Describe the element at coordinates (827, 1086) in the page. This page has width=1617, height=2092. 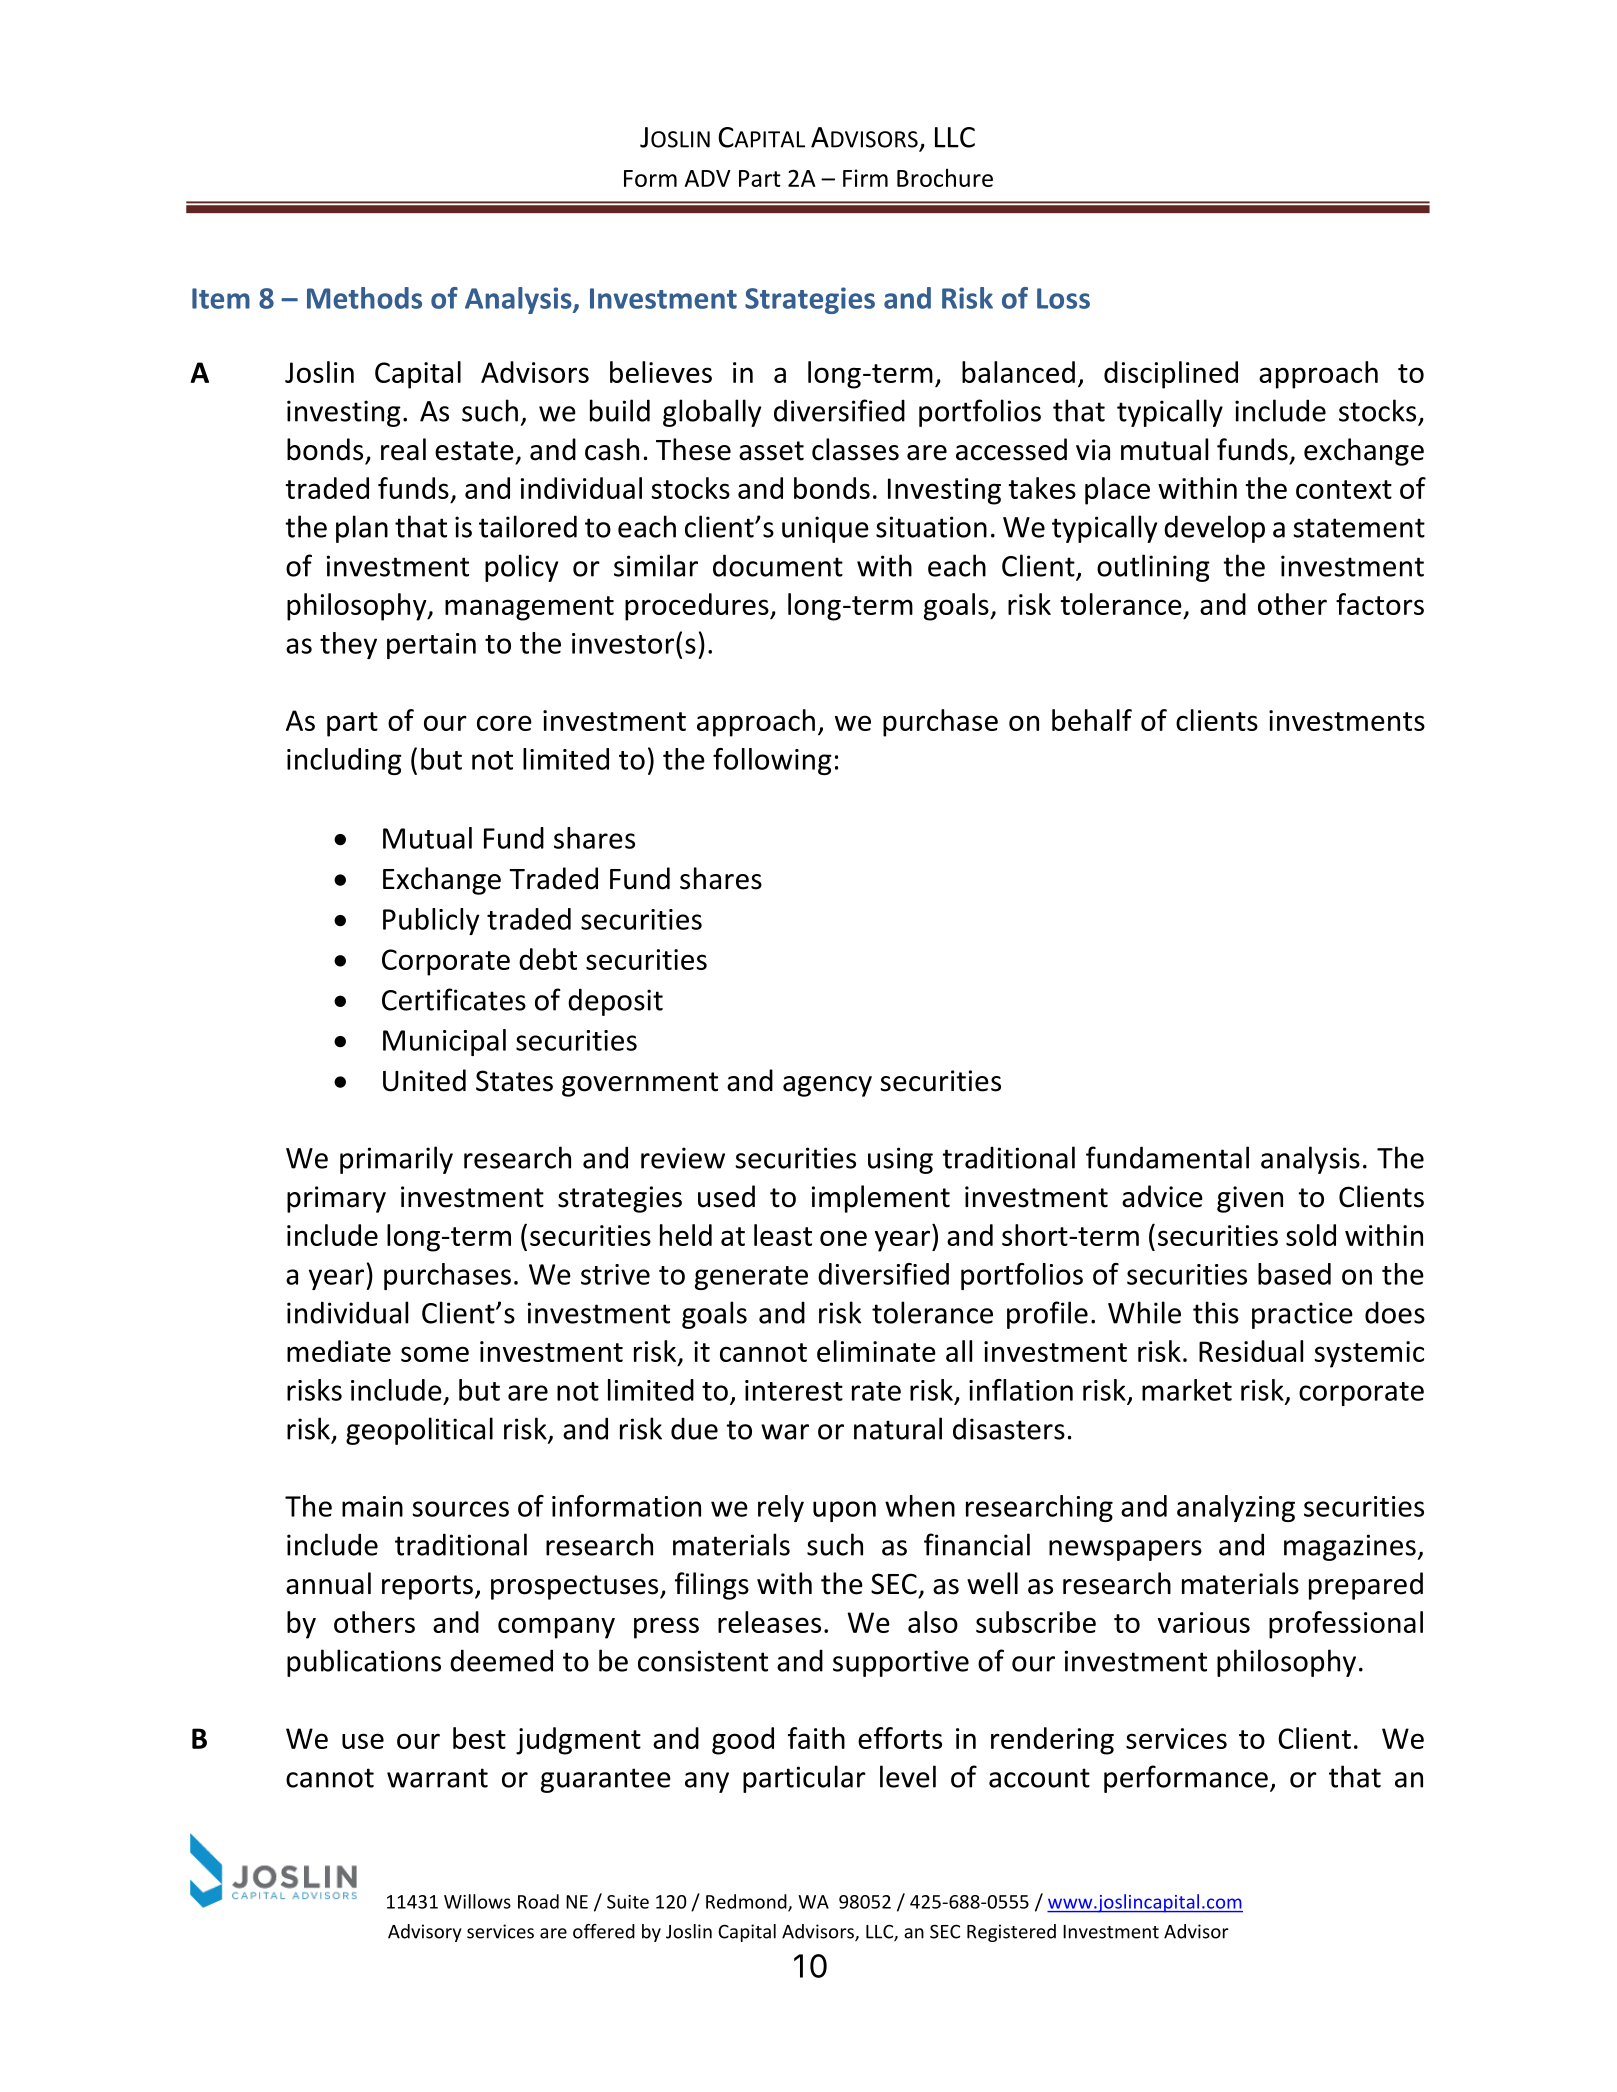
I see `agency` at that location.
